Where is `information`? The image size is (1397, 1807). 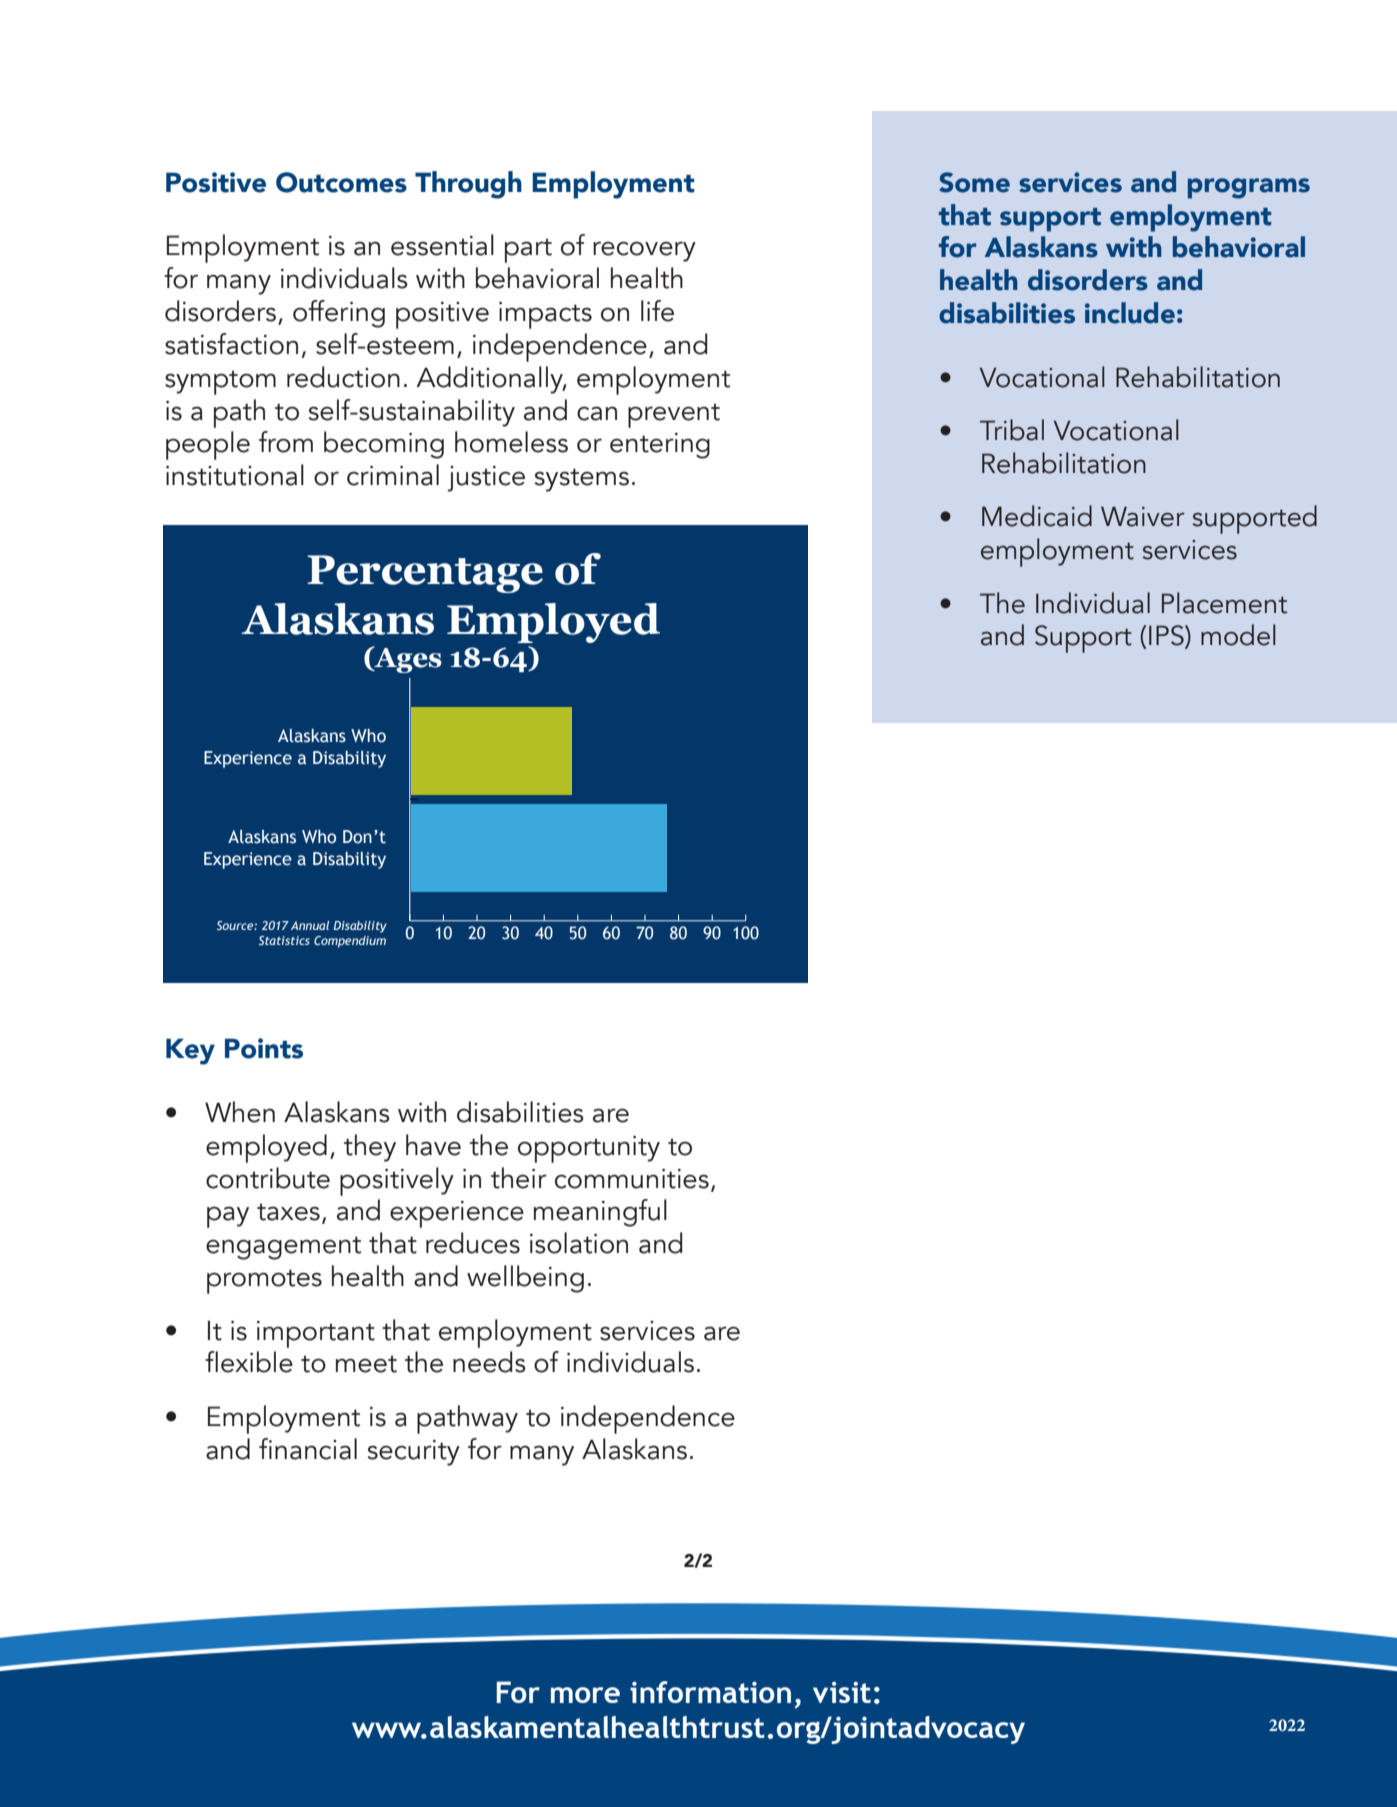
information is located at coordinates (710, 1692).
